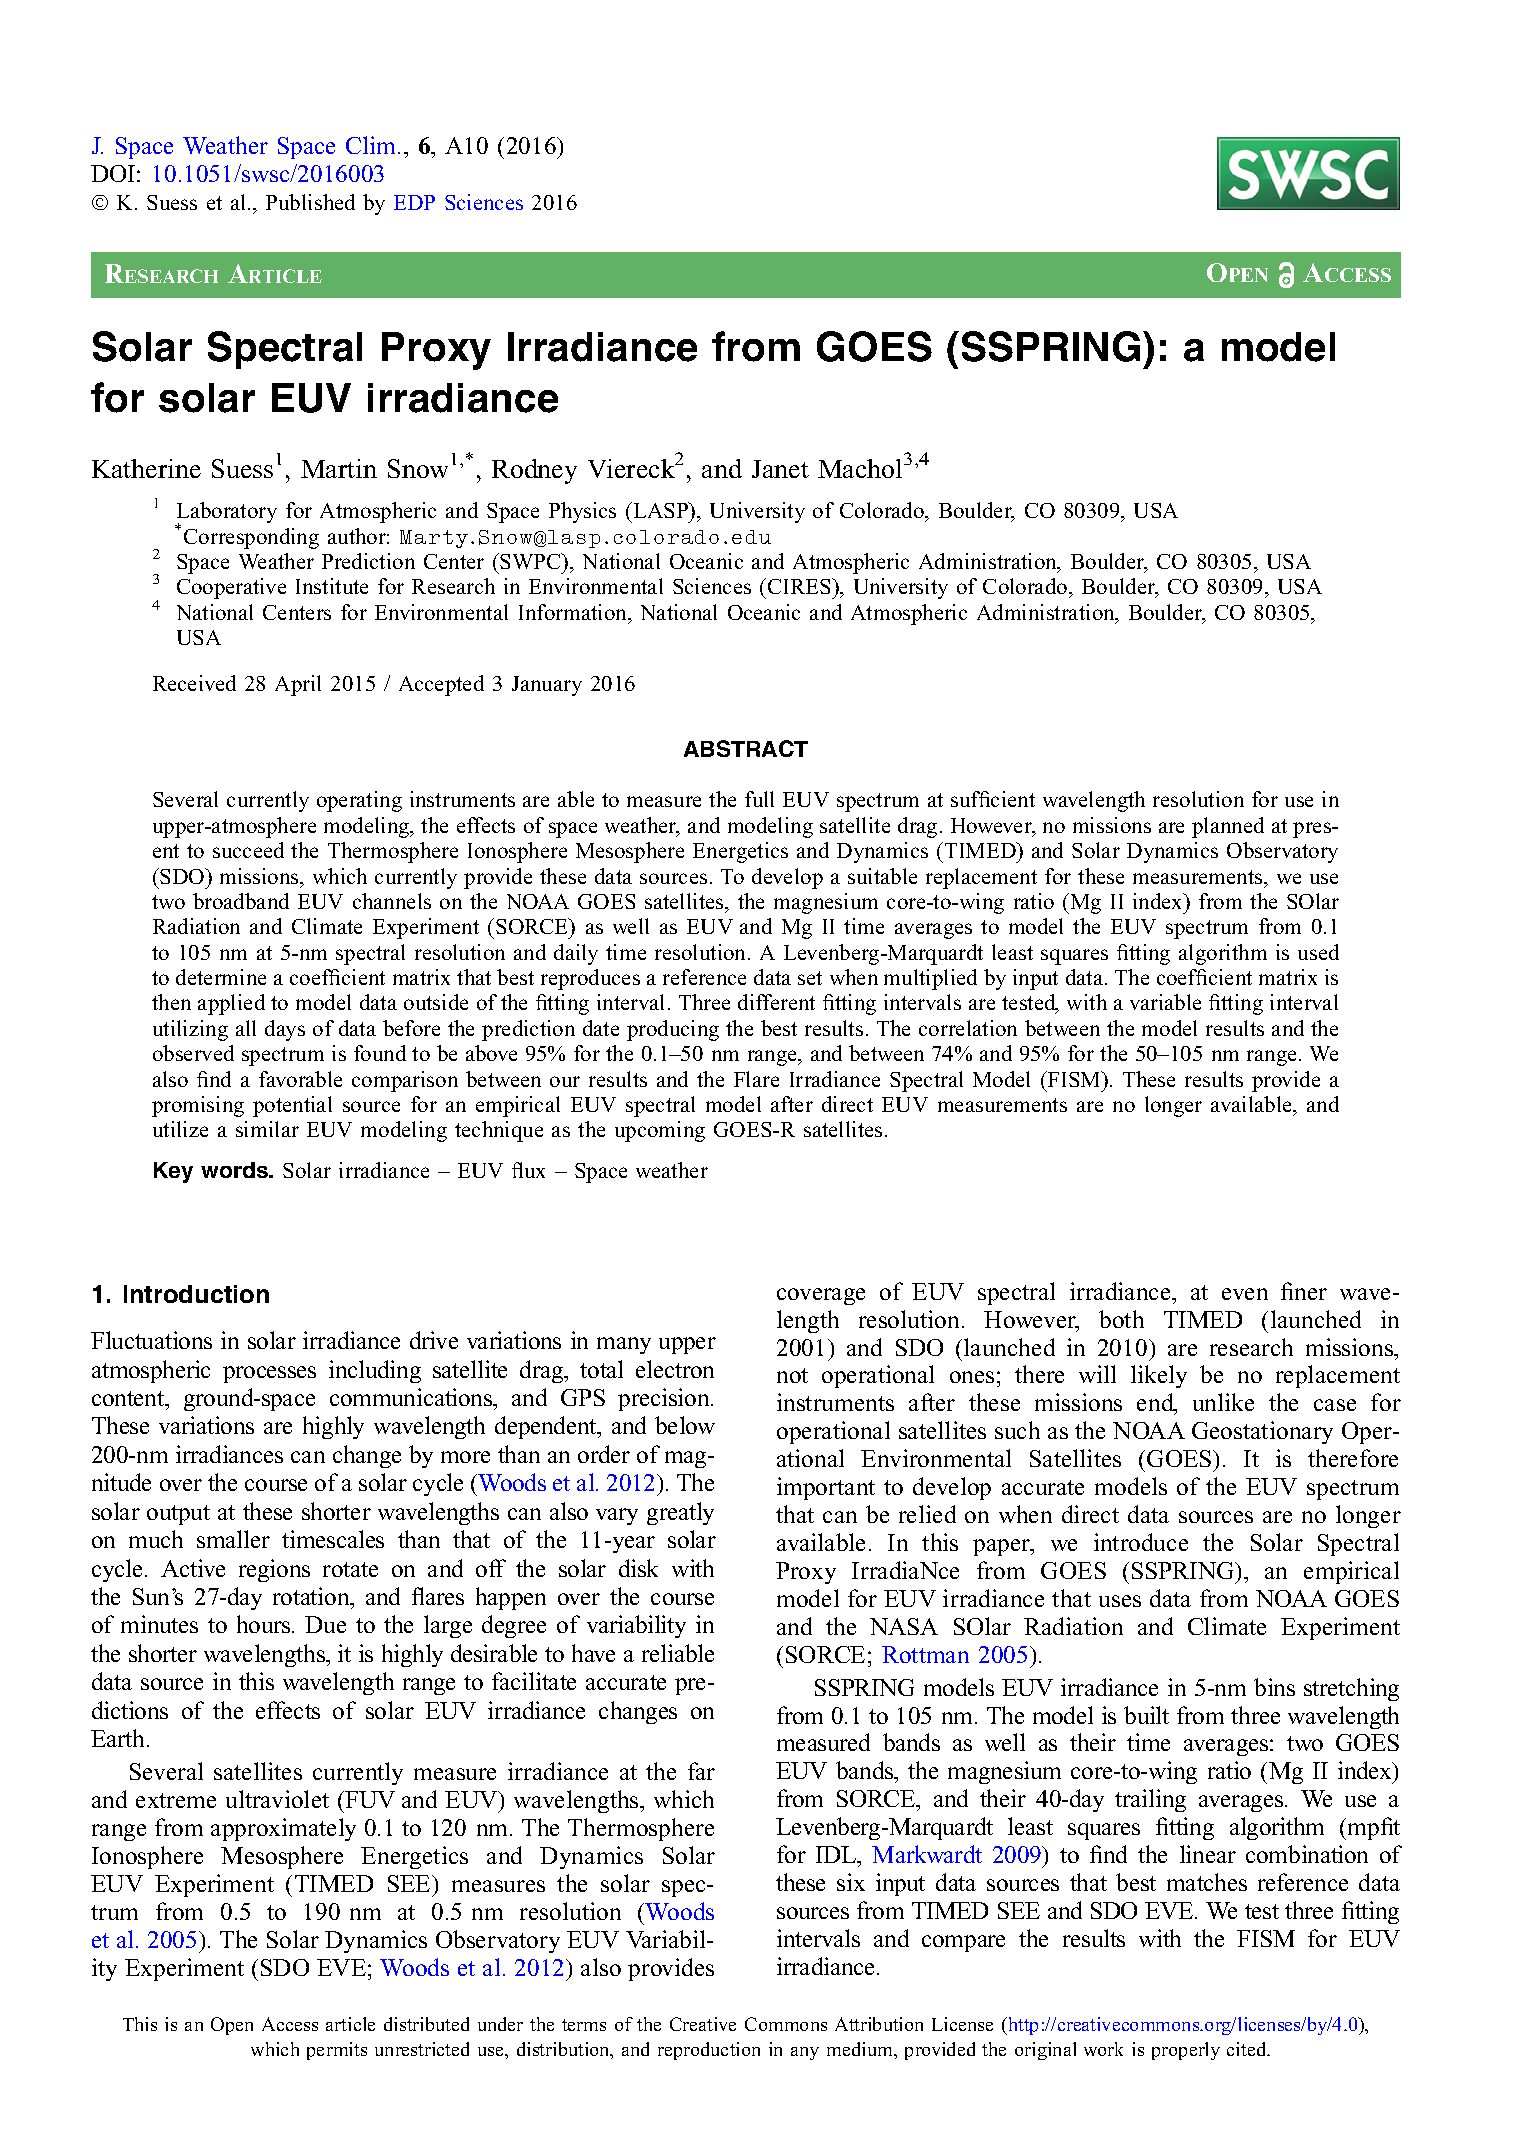 The width and height of the page is (1516, 2145). I want to click on similar, so click(267, 1129).
